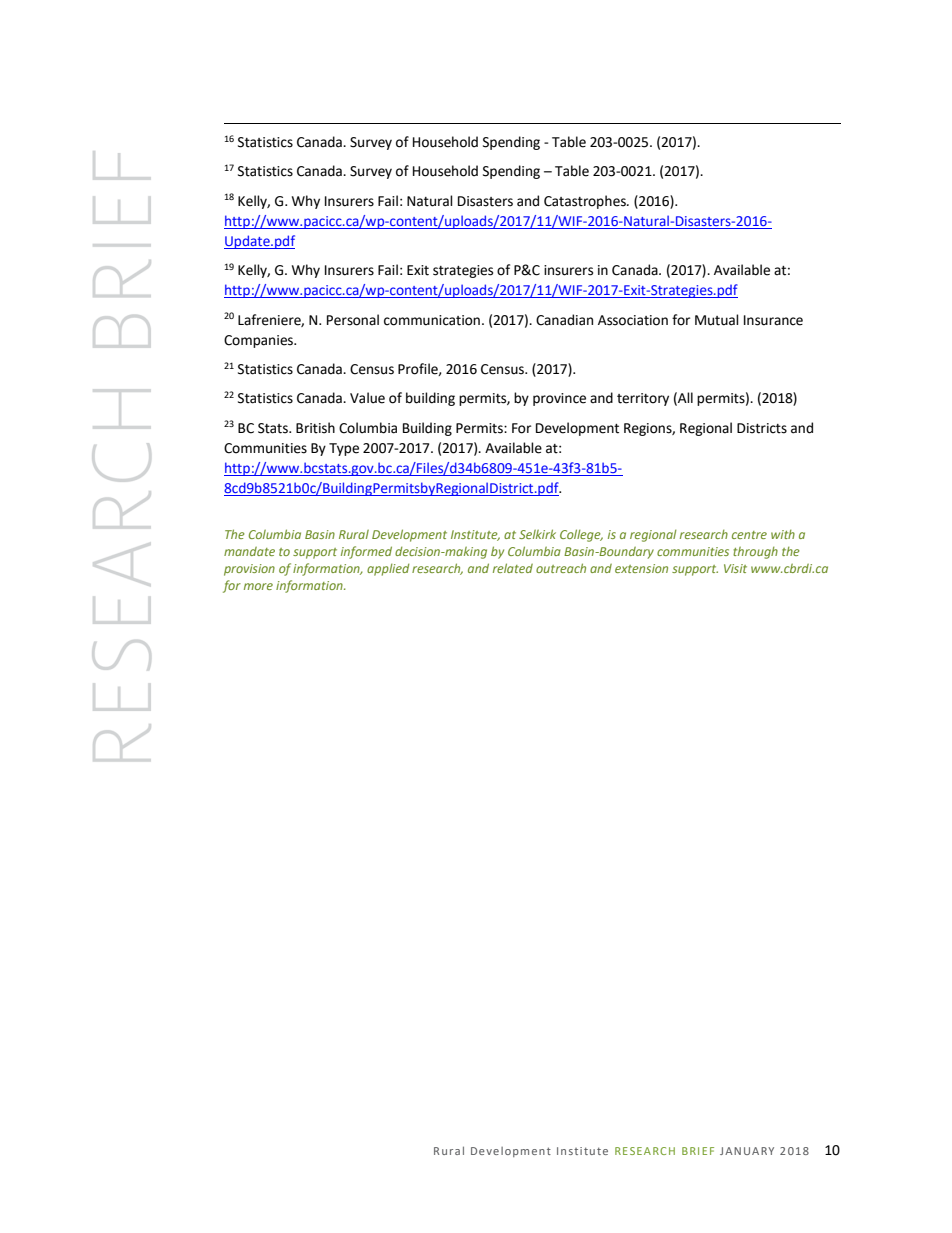  Describe the element at coordinates (564, 320) in the screenshot. I see `Canadian` at that location.
